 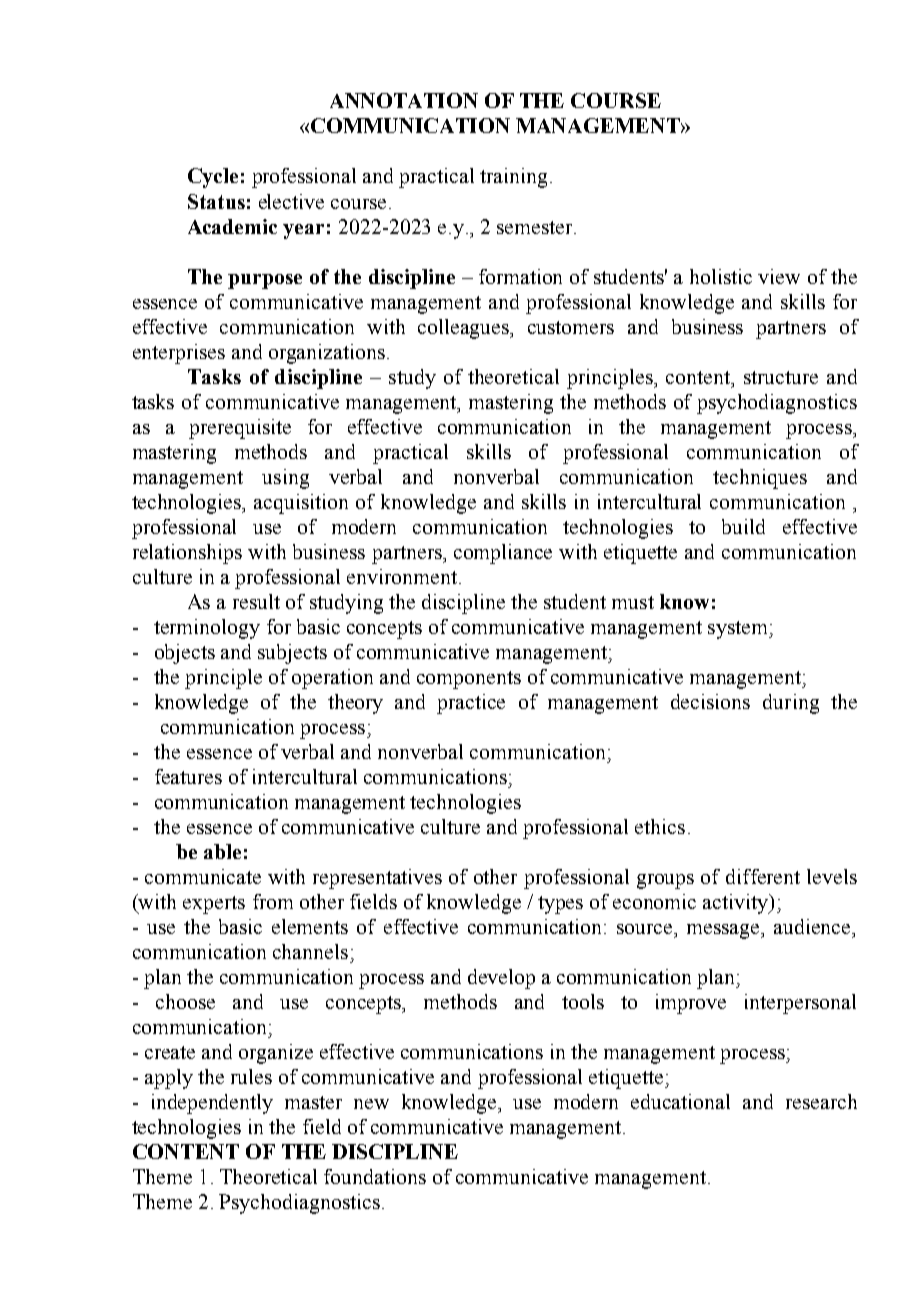 What do you see at coordinates (739, 630) in the screenshot?
I see `system` at bounding box center [739, 630].
